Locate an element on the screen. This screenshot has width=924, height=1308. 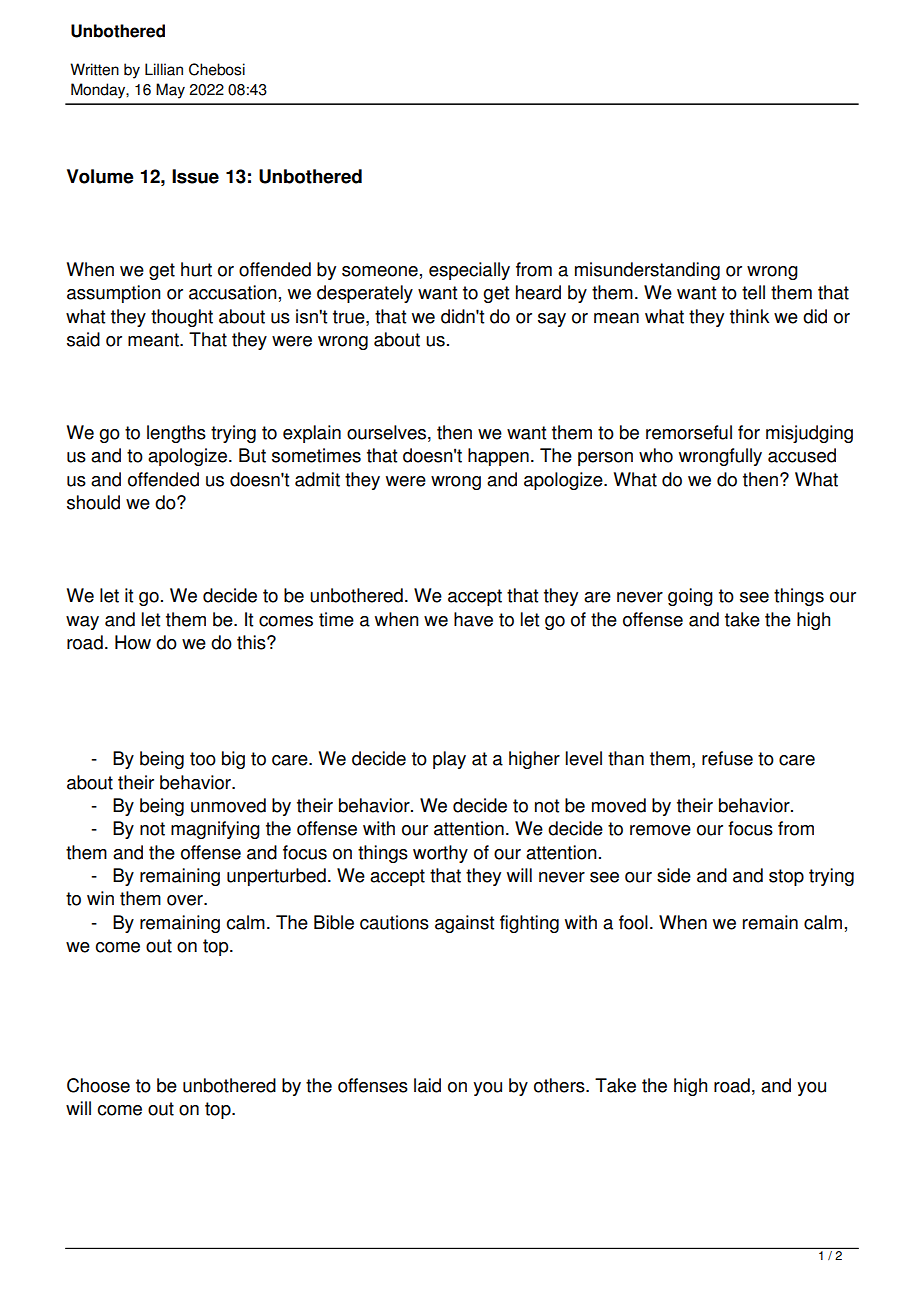
misunderstanding is located at coordinates (647, 271).
